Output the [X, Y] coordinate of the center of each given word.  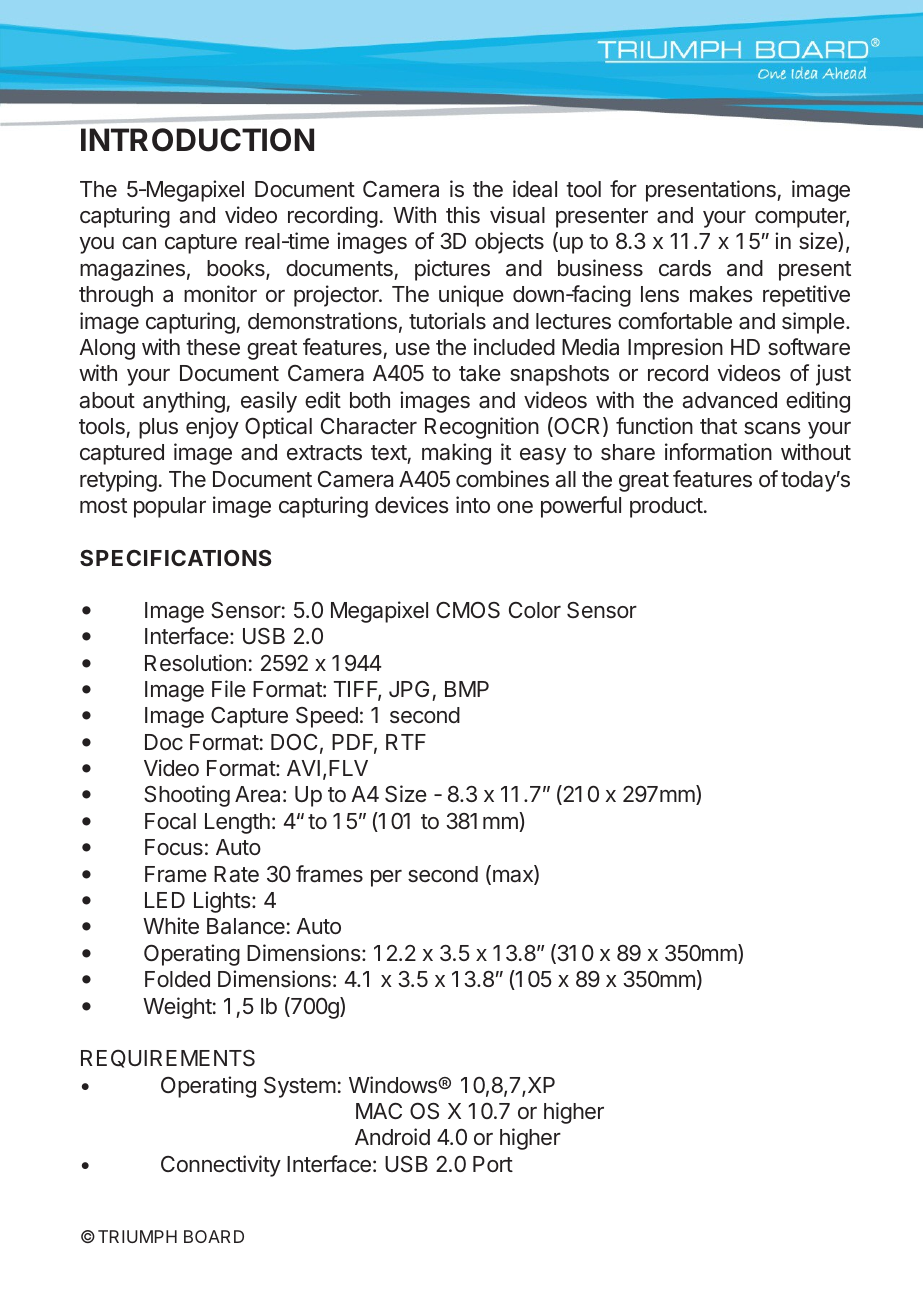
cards [685, 268]
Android [392, 1136]
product [666, 507]
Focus [174, 847]
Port [493, 1164]
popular [170, 507]
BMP [467, 689]
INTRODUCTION [197, 140]
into [473, 504]
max [514, 877]
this [463, 214]
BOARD [214, 1236]
